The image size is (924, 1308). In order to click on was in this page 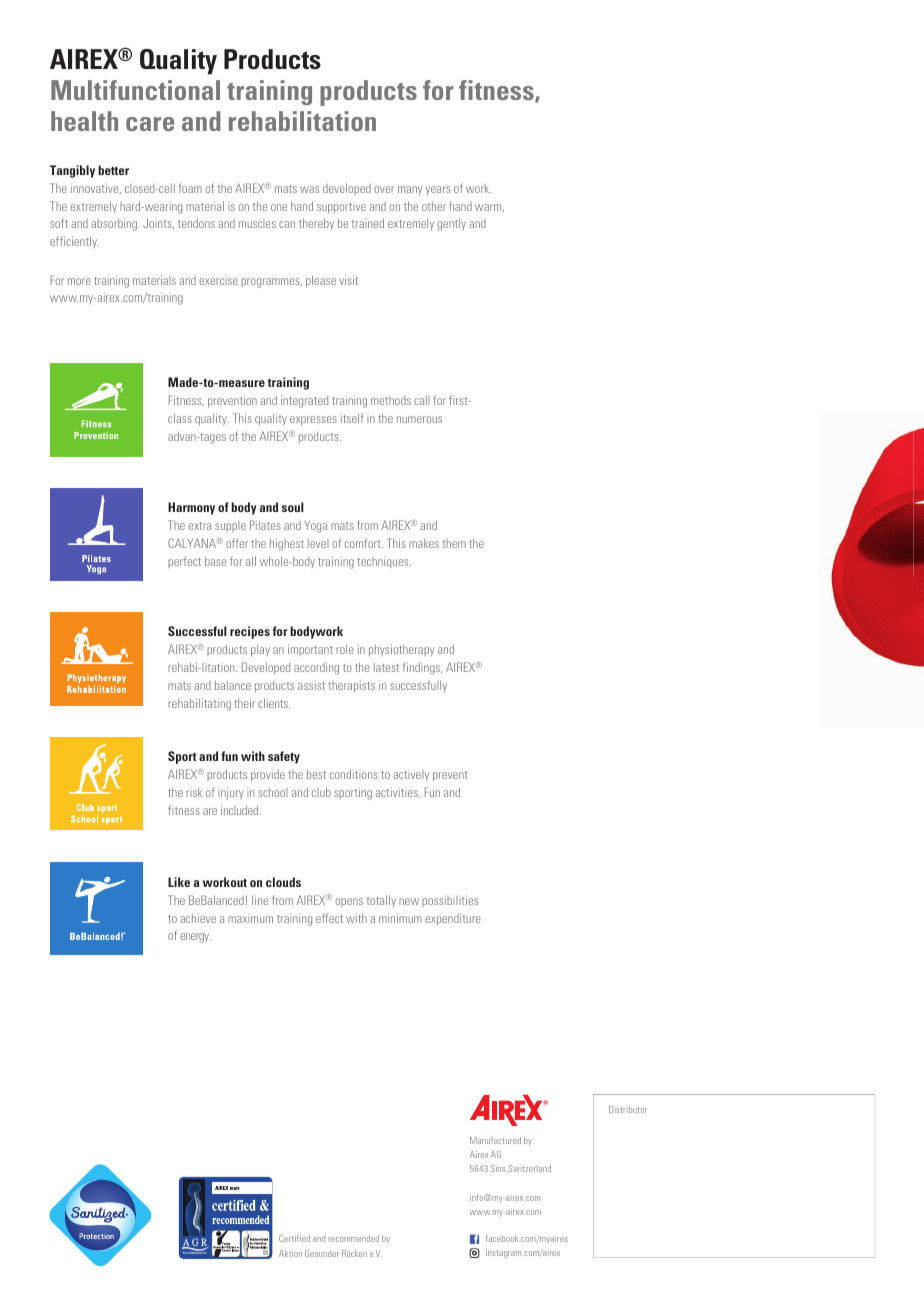, I will do `click(309, 189)`.
